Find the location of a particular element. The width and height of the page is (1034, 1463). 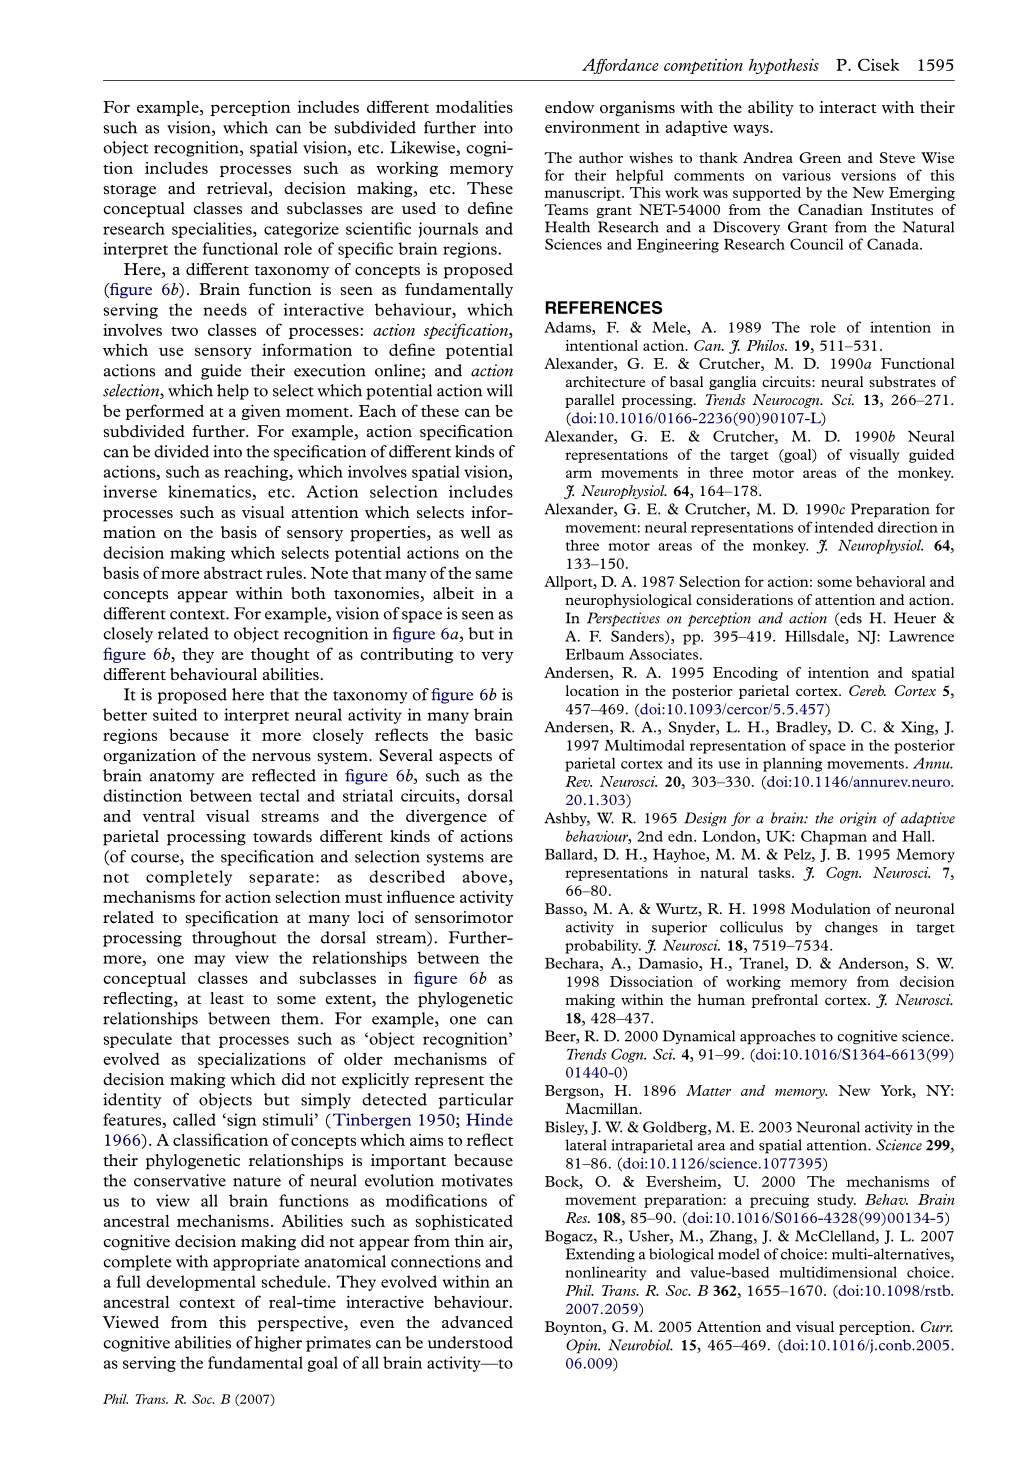

advanced is located at coordinates (477, 1322).
